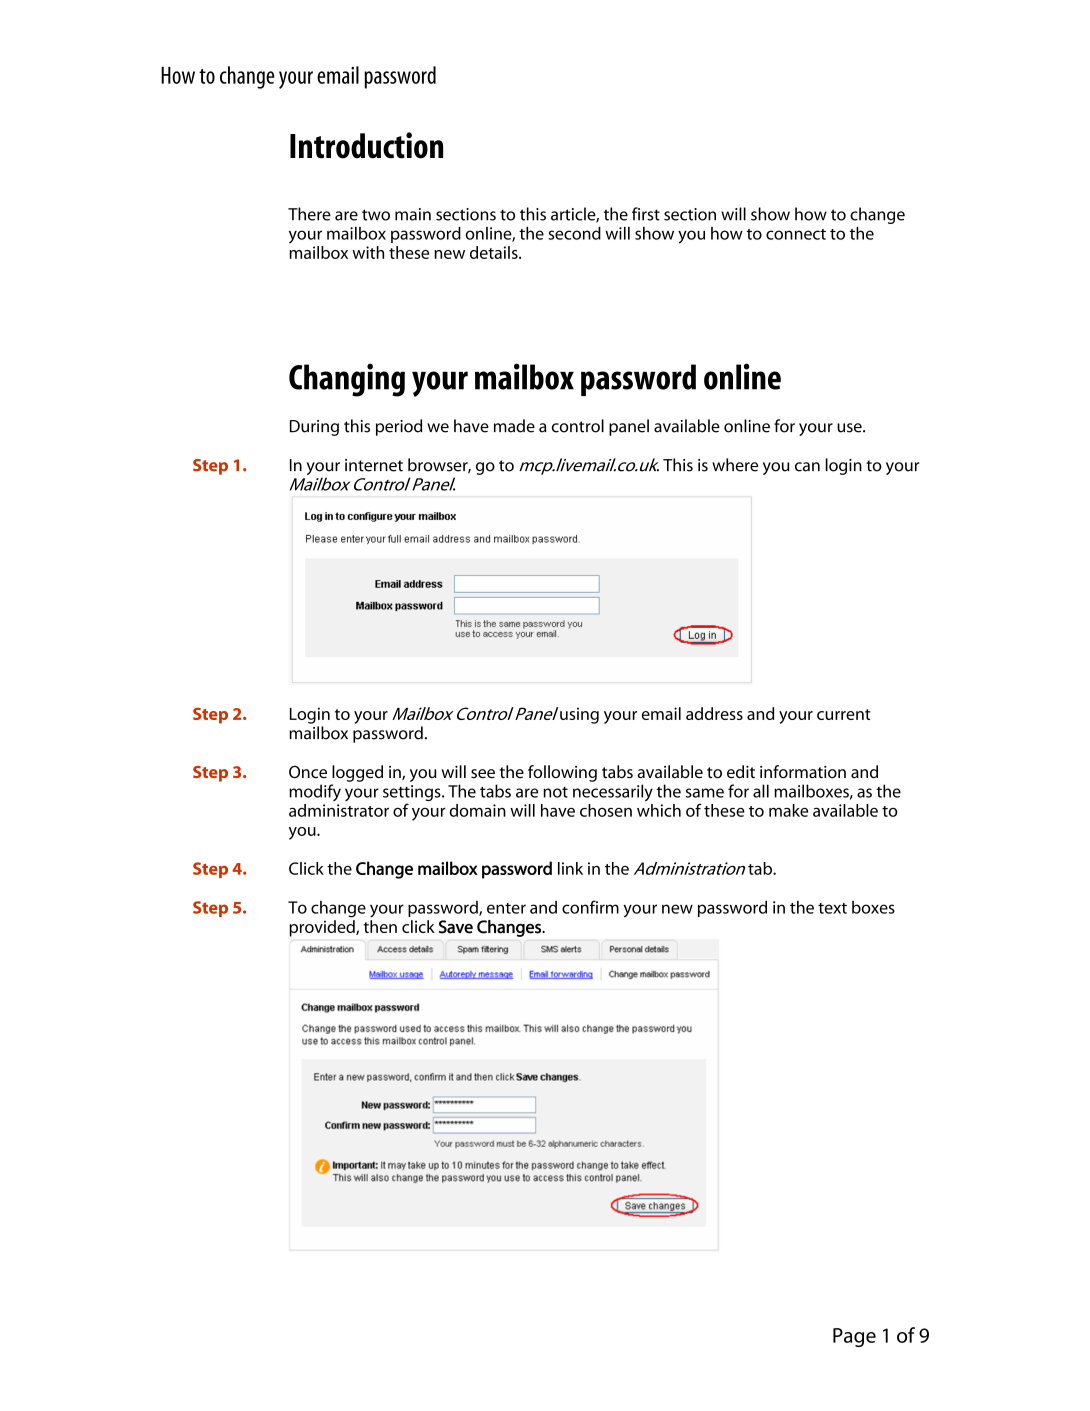 The height and width of the screenshot is (1411, 1090). What do you see at coordinates (854, 1337) in the screenshot?
I see `Page` at bounding box center [854, 1337].
